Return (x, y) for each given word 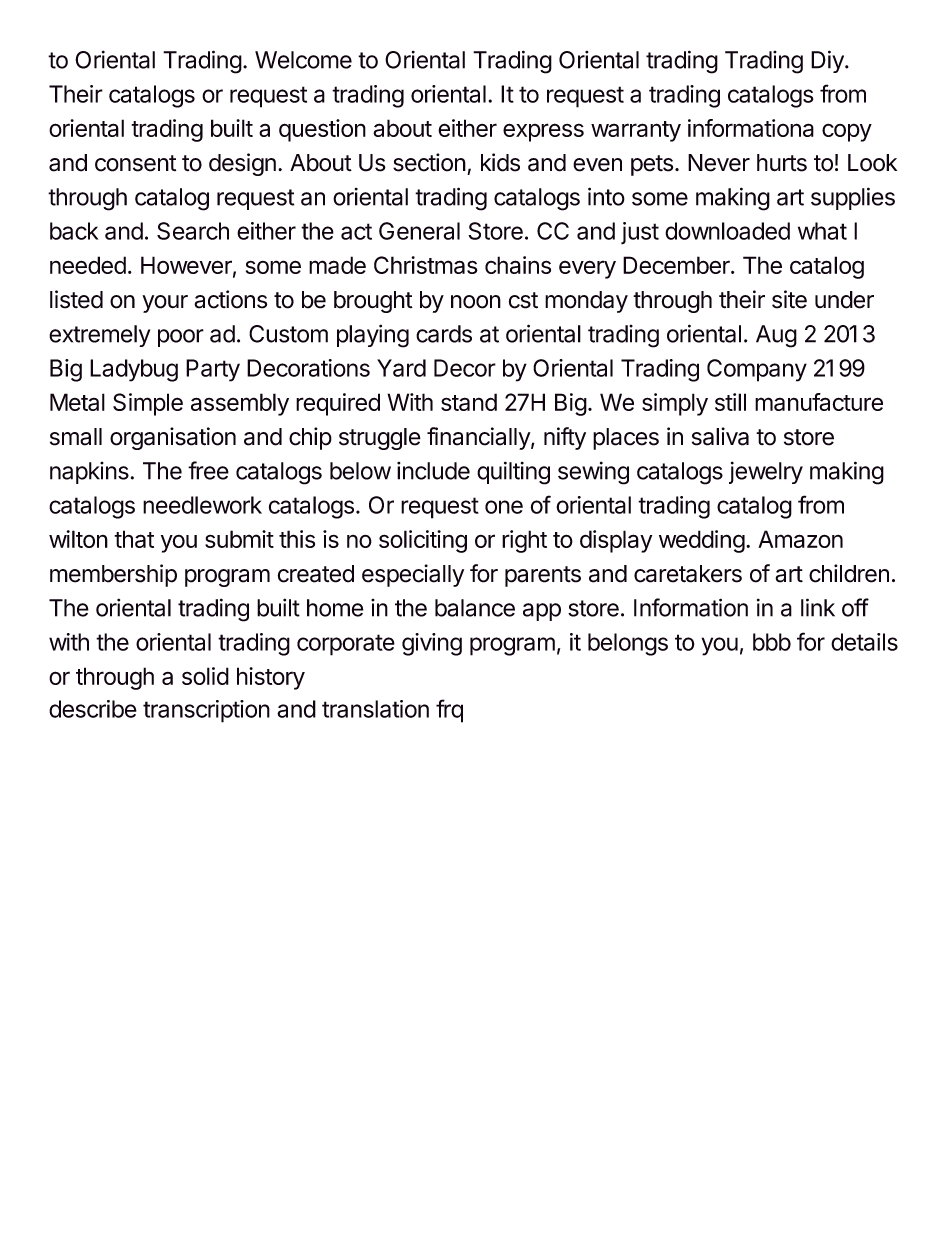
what (822, 231)
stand (469, 402)
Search (193, 231)
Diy (828, 61)
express (543, 132)
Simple (148, 404)
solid (205, 676)
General (419, 231)
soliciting (423, 541)
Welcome (303, 60)
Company (757, 370)
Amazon (800, 539)
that (134, 539)
